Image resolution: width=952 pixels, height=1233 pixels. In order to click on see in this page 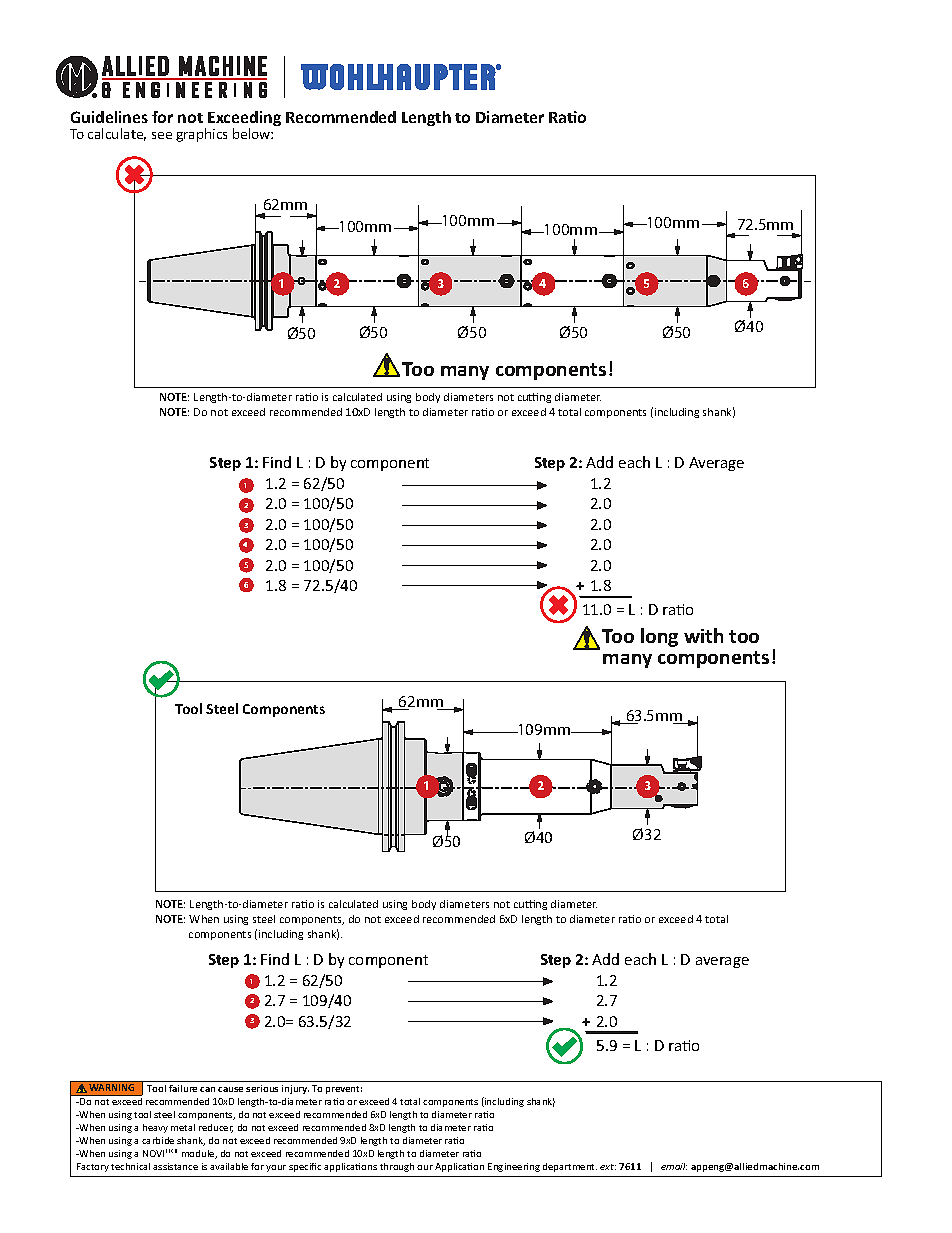, I will do `click(162, 135)`.
